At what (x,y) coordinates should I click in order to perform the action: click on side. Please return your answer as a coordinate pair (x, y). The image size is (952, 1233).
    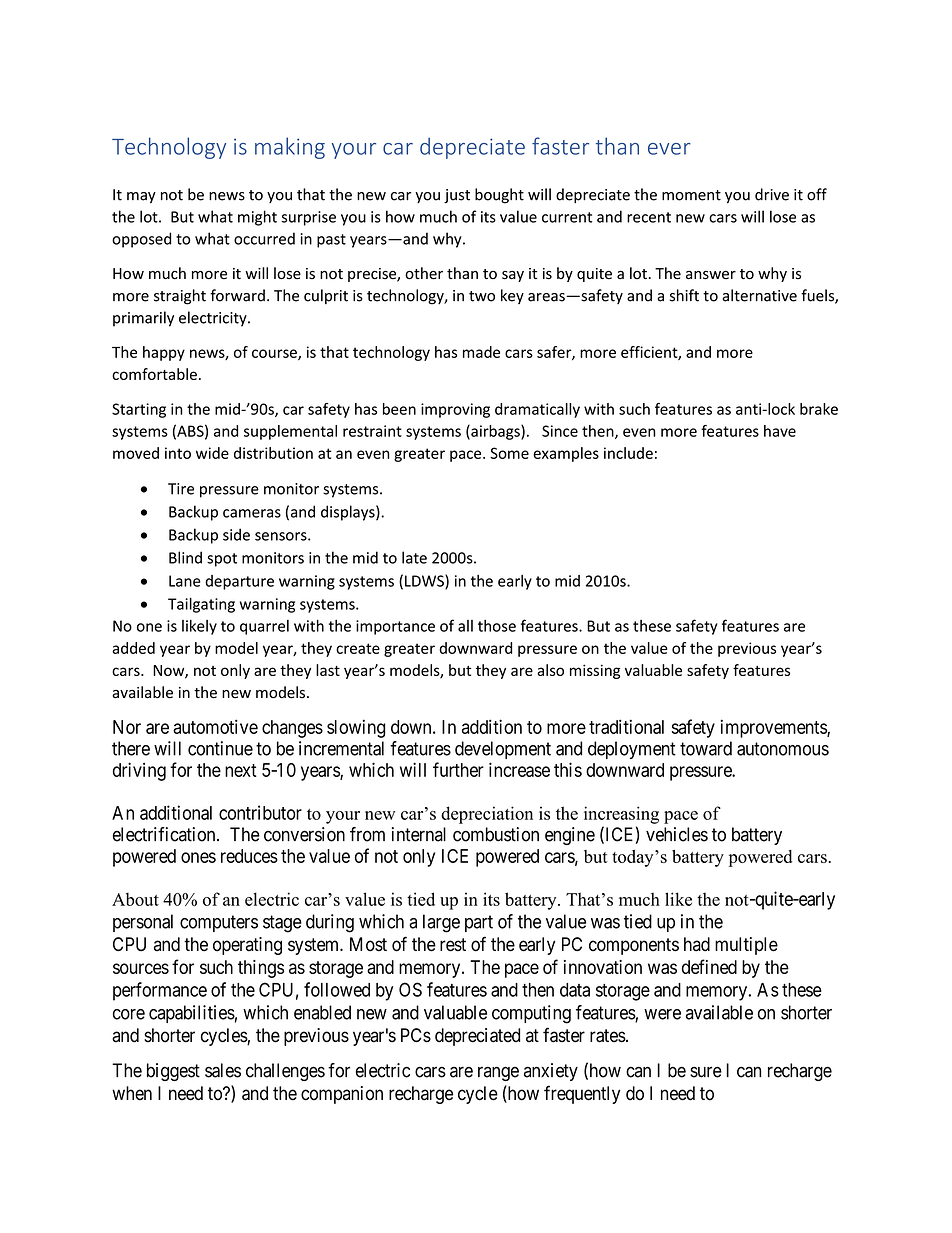
    Looking at the image, I should click on (236, 534).
